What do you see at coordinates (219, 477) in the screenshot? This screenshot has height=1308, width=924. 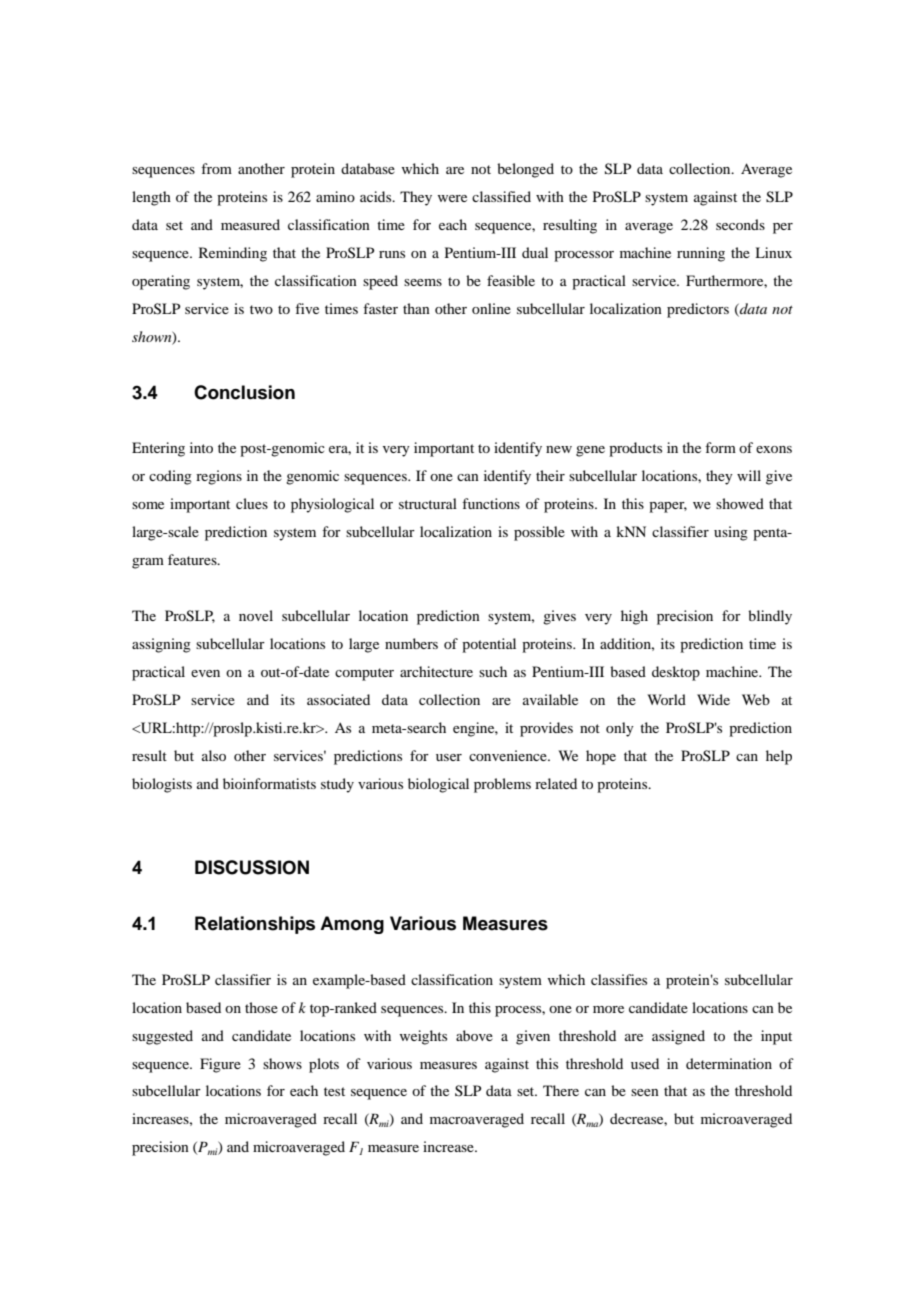 I see `regions` at bounding box center [219, 477].
